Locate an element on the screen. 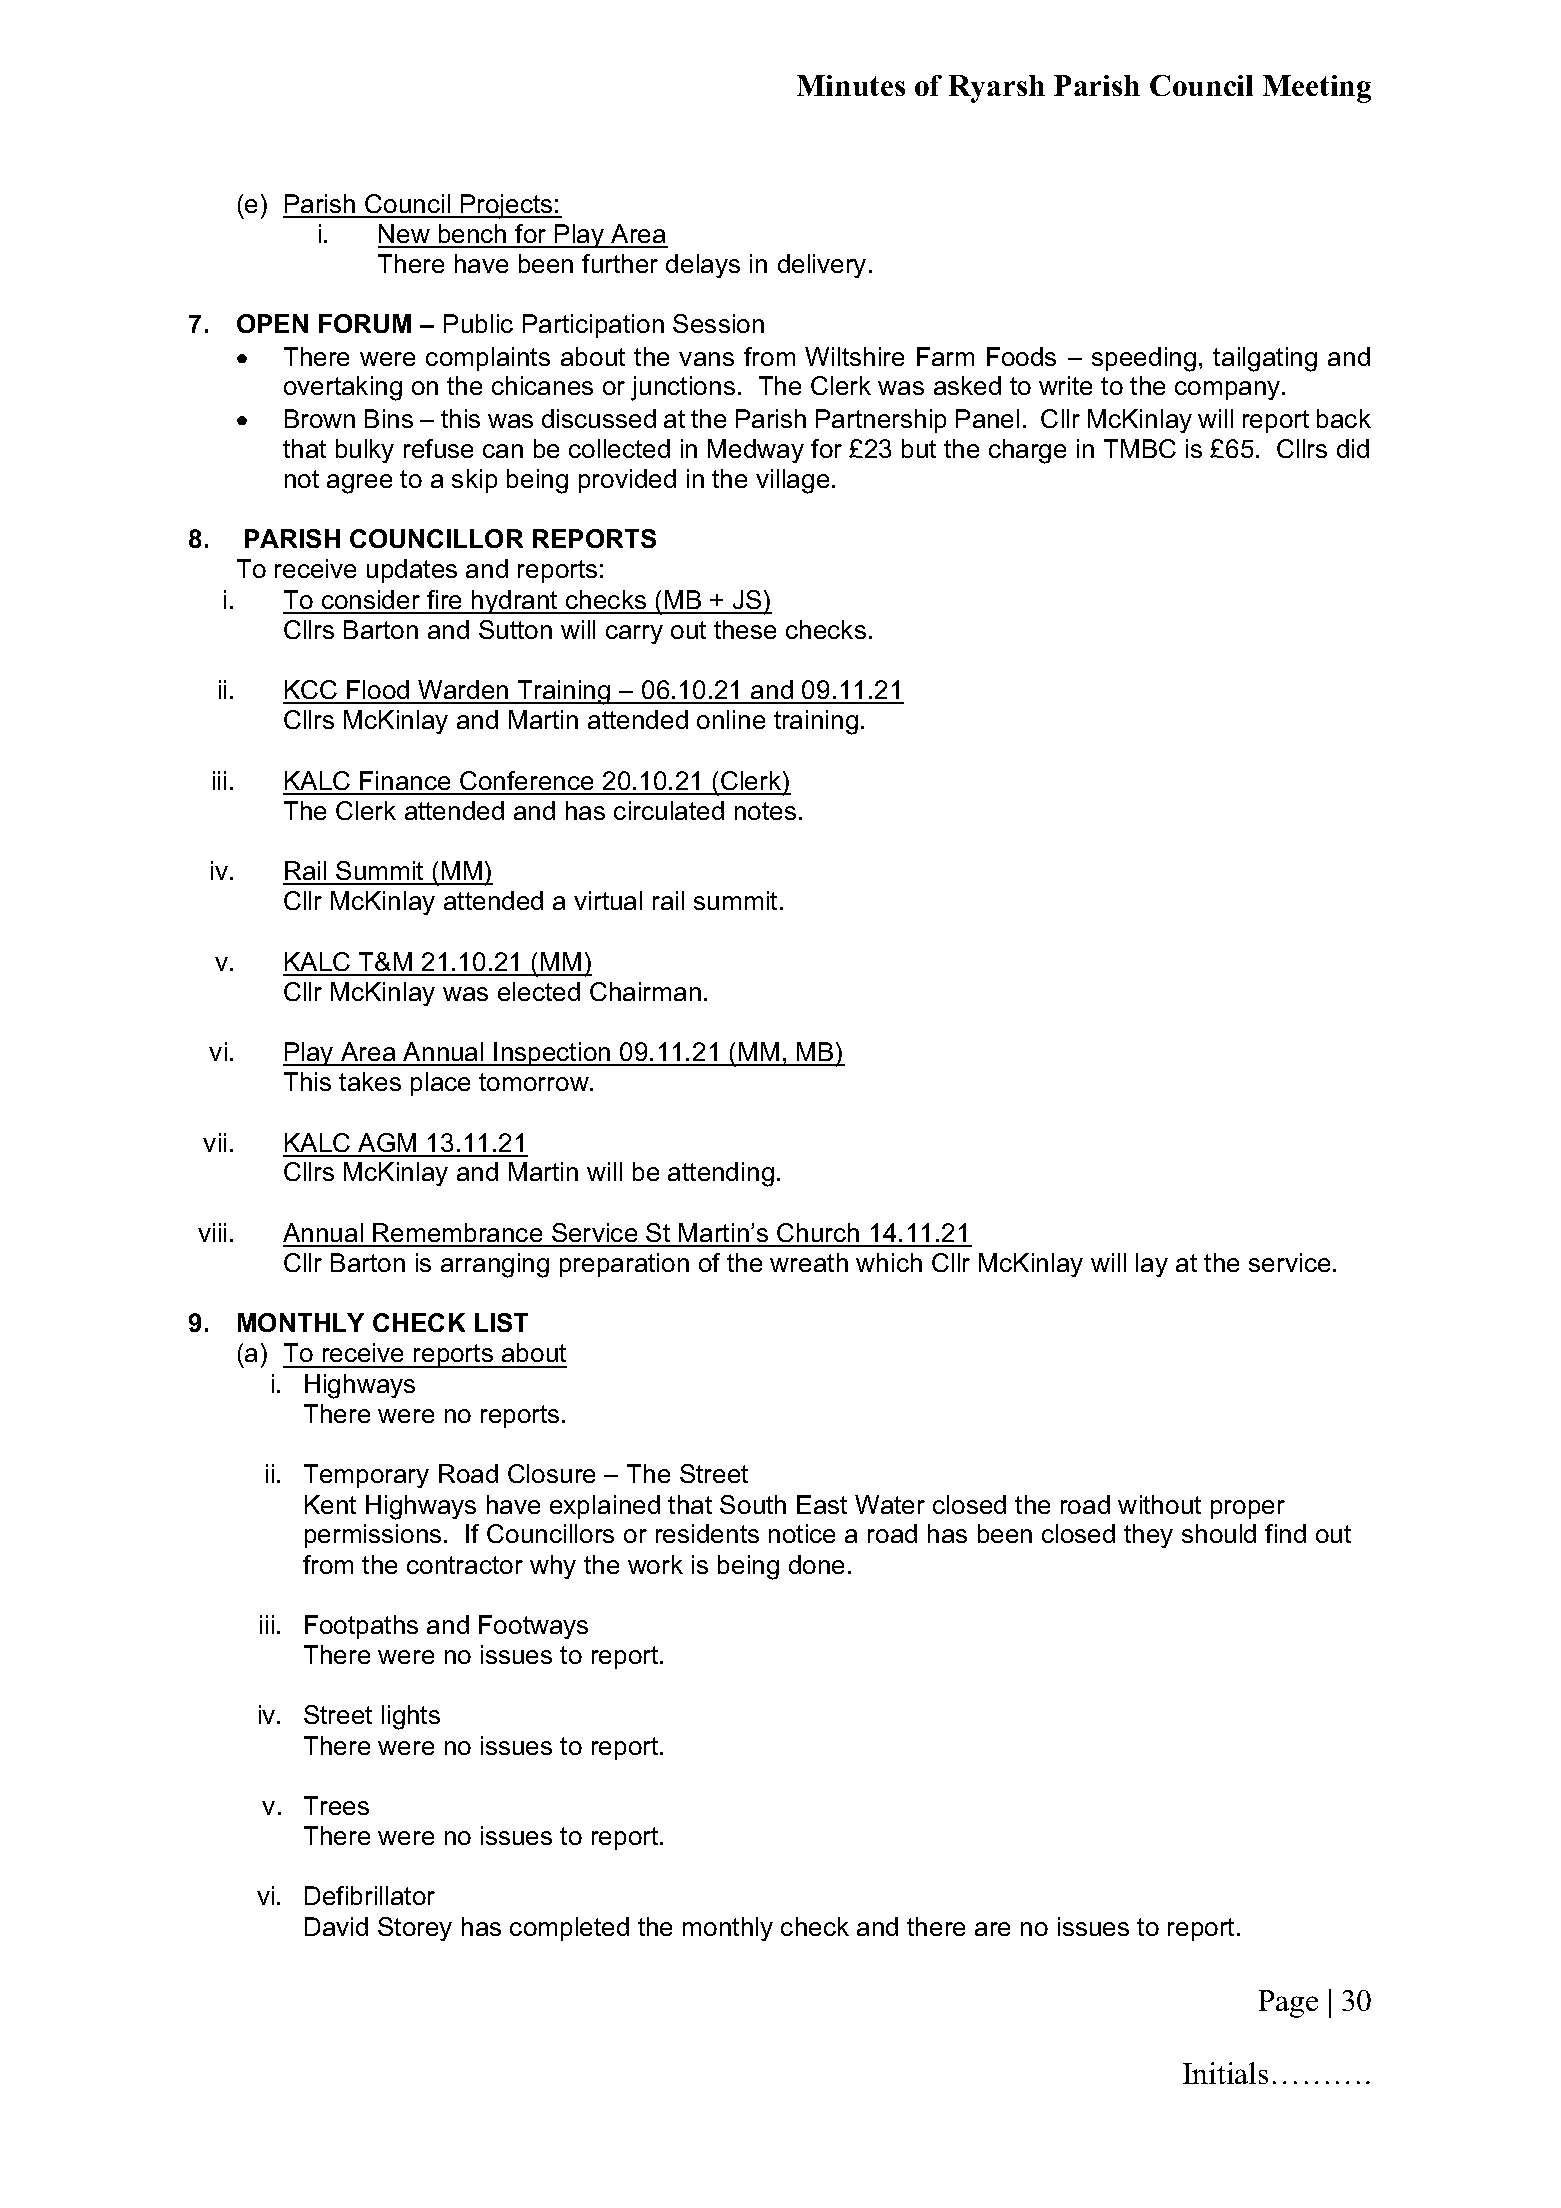 The image size is (1561, 2208). notes is located at coordinates (765, 811).
